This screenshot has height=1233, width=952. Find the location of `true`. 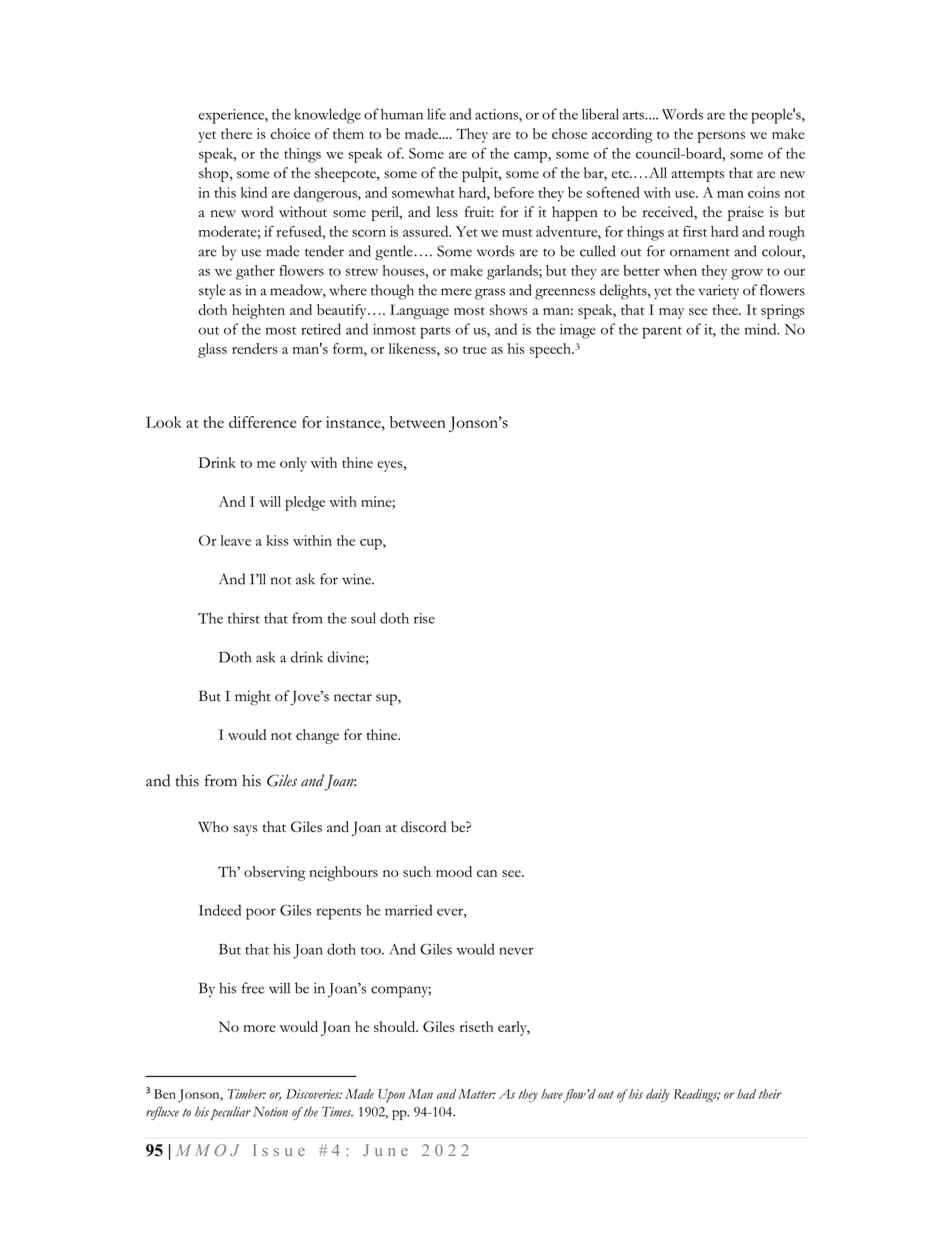

true is located at coordinates (475, 350).
